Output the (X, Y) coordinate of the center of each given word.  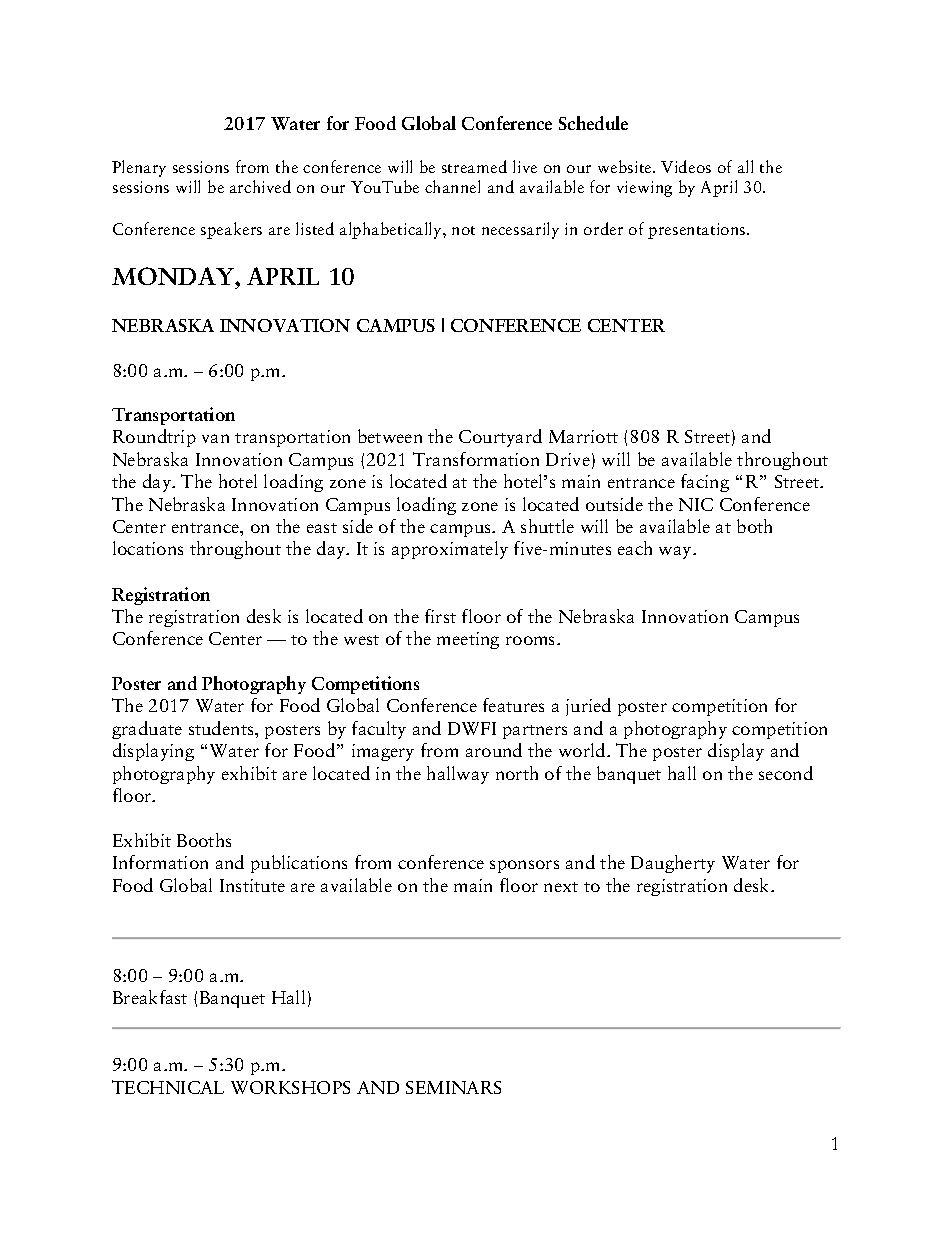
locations (148, 548)
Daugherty (673, 864)
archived (260, 186)
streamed (474, 166)
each (635, 548)
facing (705, 483)
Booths (204, 840)
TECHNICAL (168, 1087)
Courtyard (500, 438)
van (215, 438)
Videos (686, 166)
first (440, 616)
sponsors (524, 866)
